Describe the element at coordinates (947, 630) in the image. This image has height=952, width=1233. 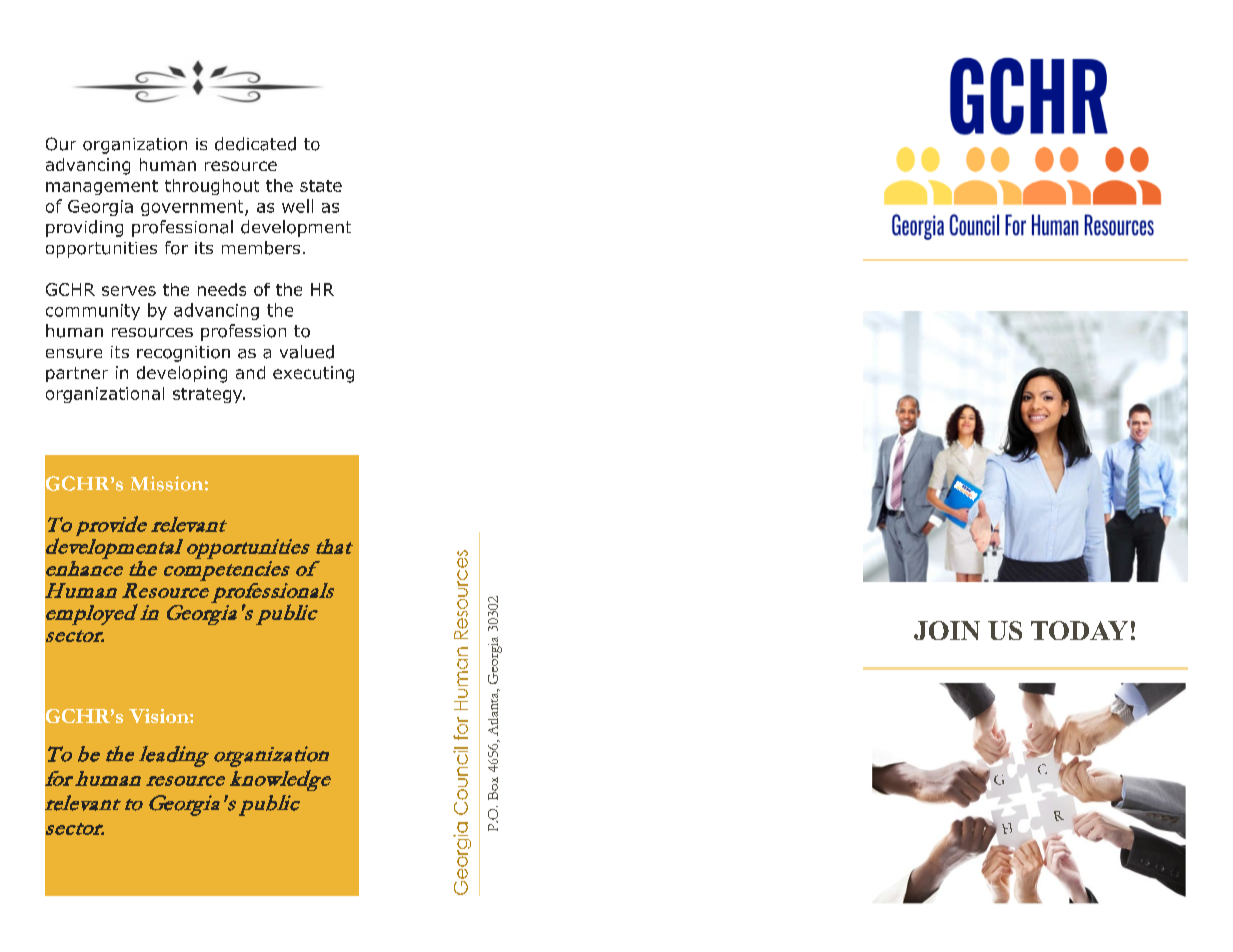
I see `JOIN` at that location.
